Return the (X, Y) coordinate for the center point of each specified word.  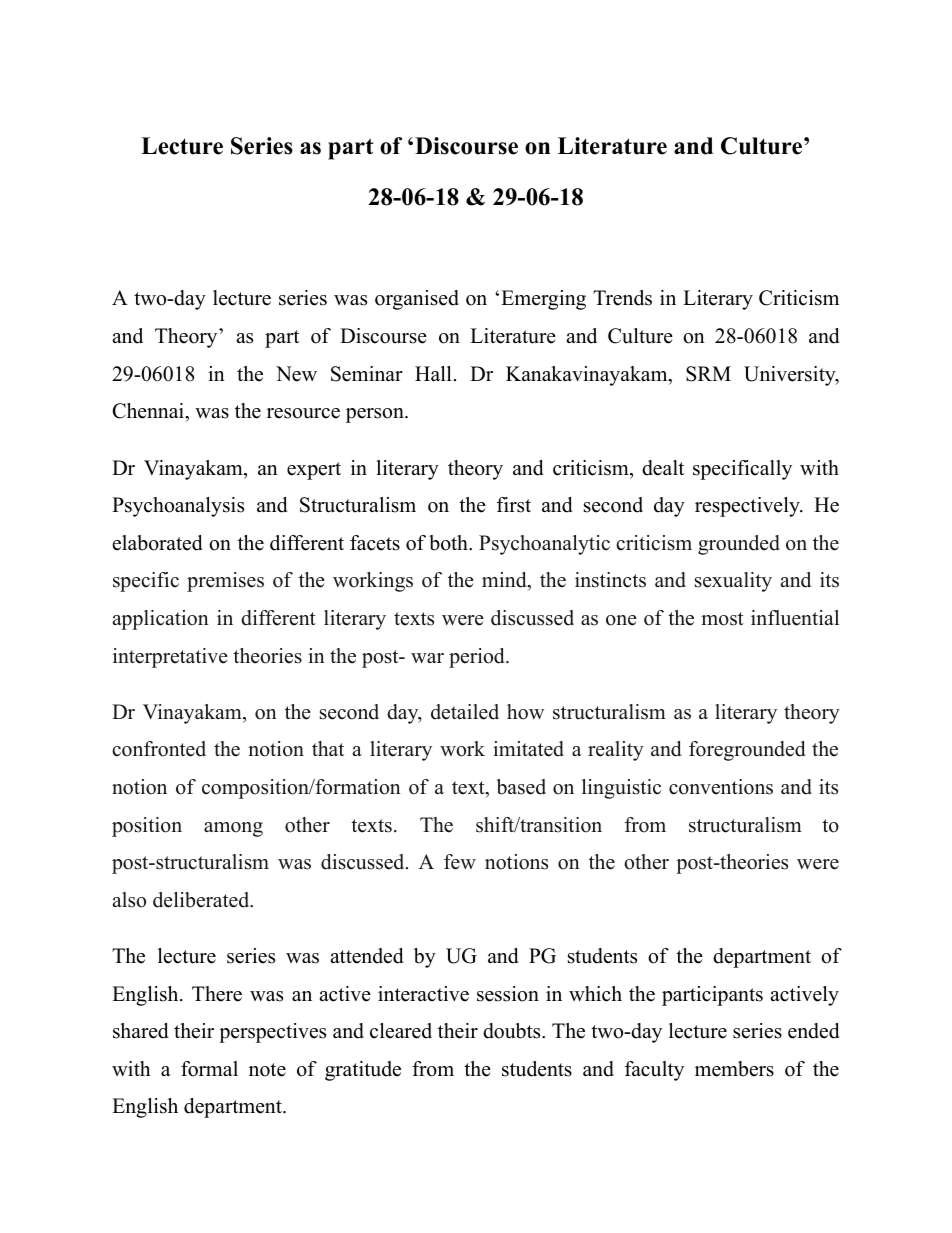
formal (209, 1069)
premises (225, 582)
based (521, 787)
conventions (721, 787)
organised (417, 300)
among (233, 829)
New (296, 374)
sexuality (733, 582)
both (449, 543)
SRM (708, 374)
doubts (513, 1031)
